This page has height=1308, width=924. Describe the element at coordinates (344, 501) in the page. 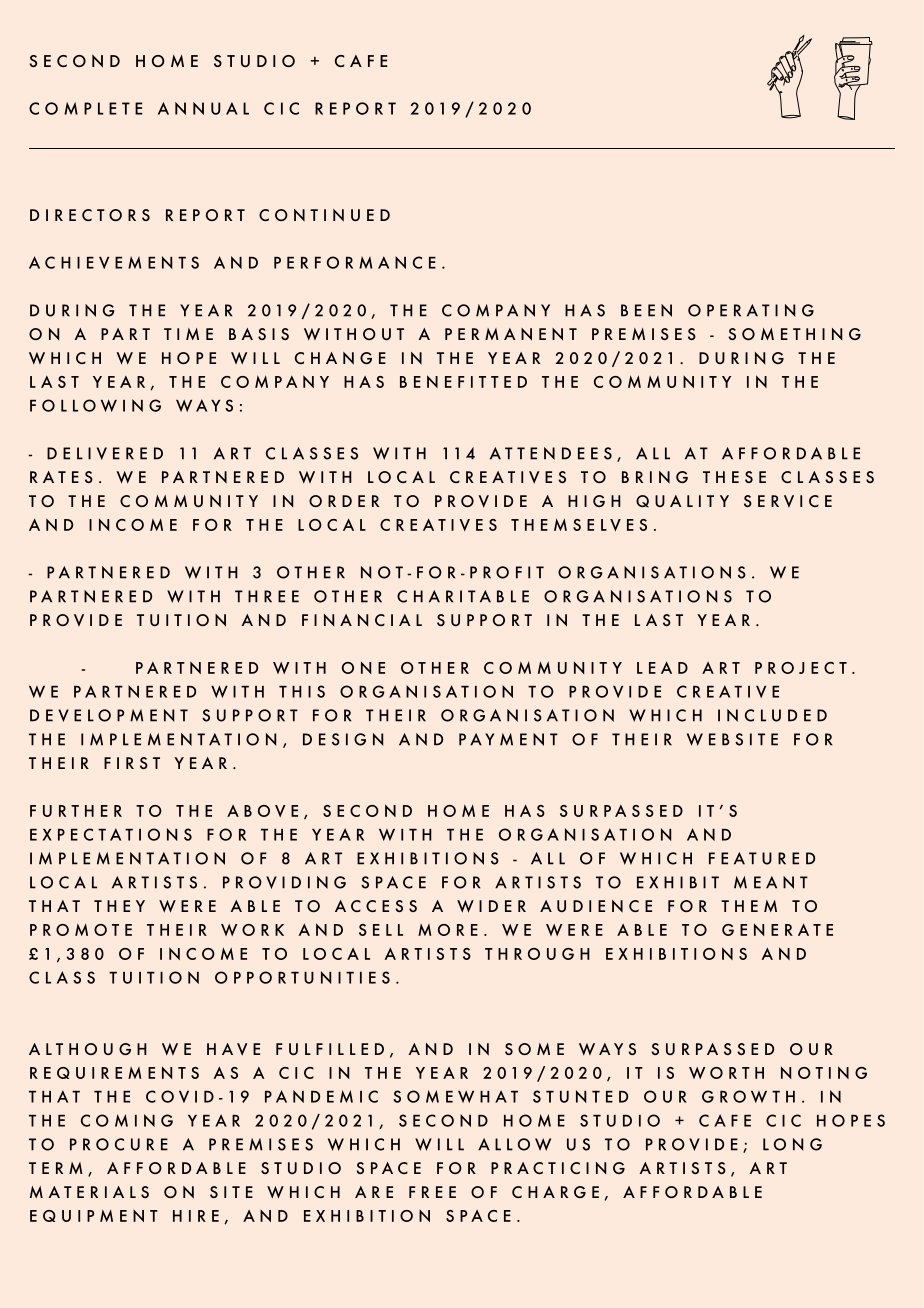

I see `ORDER` at that location.
